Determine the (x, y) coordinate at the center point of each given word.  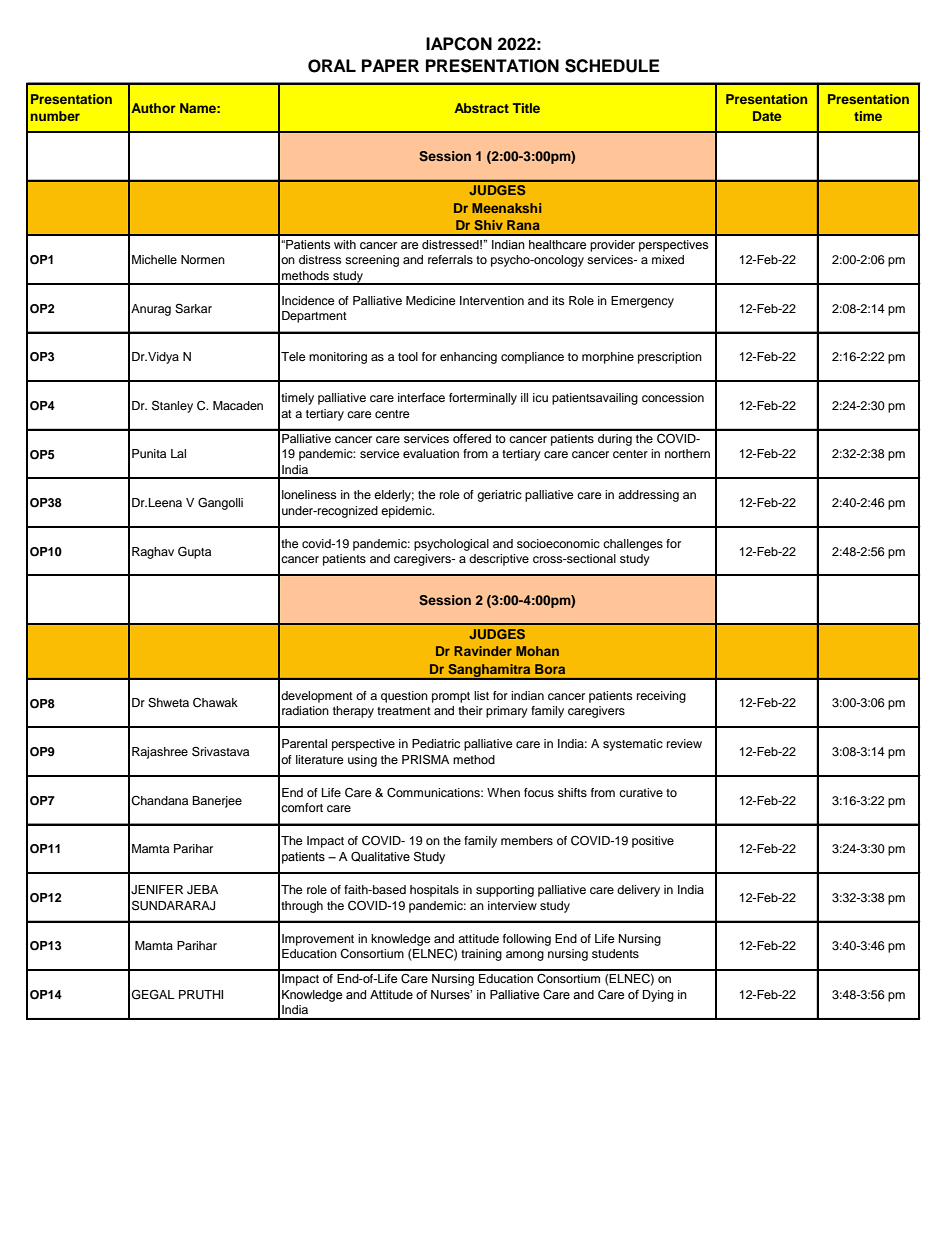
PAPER (390, 65)
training (481, 955)
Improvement (318, 940)
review (684, 743)
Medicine (431, 300)
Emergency (642, 302)
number (55, 116)
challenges (633, 545)
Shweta (168, 703)
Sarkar (193, 309)
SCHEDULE (612, 66)
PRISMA (425, 759)
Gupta (194, 552)
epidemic (407, 512)
